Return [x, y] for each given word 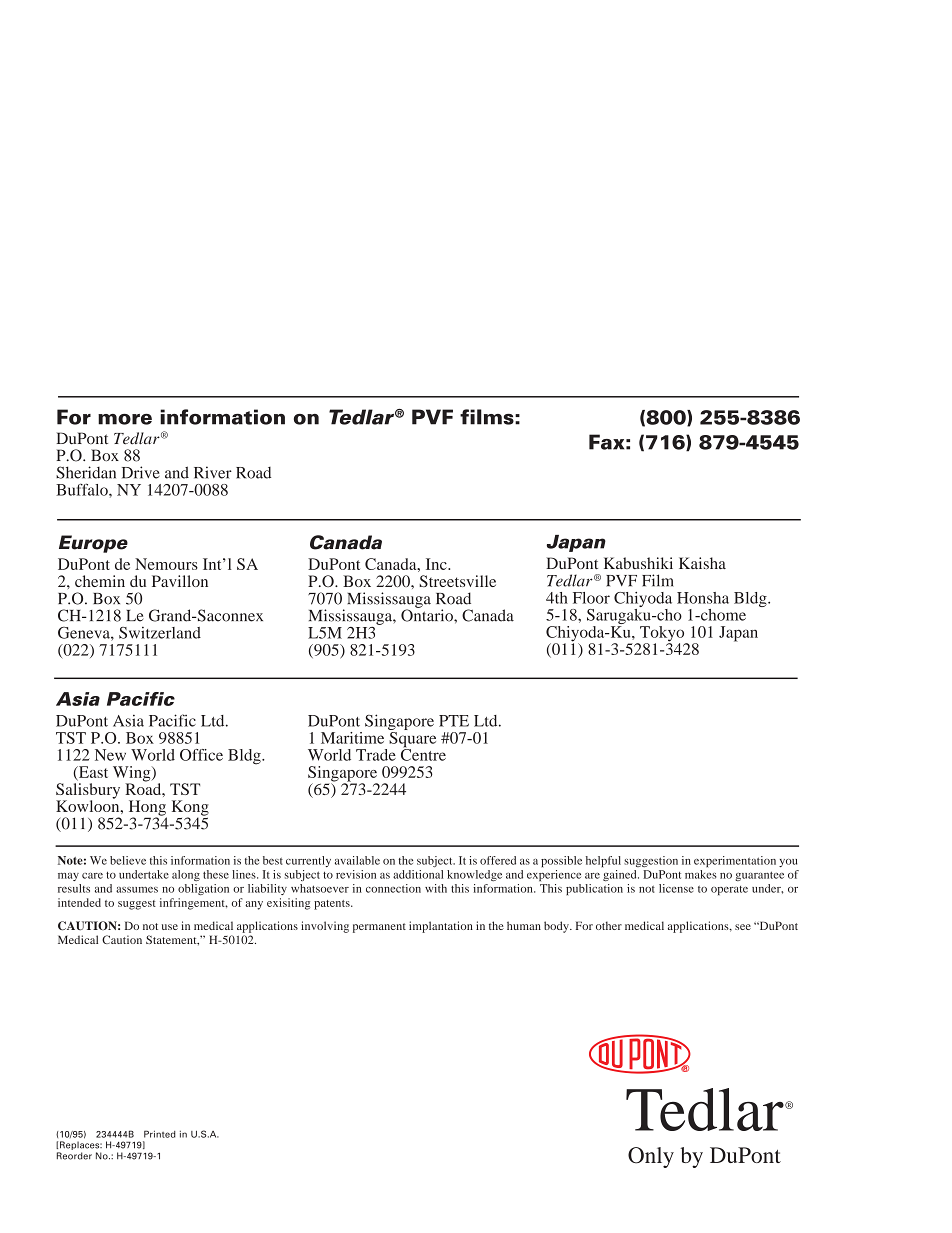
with [436, 888]
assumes [137, 890]
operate [729, 890]
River [213, 472]
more [125, 419]
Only [651, 1157]
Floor [591, 598]
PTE [454, 721]
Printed [160, 1134]
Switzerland [160, 633]
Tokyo [662, 635]
